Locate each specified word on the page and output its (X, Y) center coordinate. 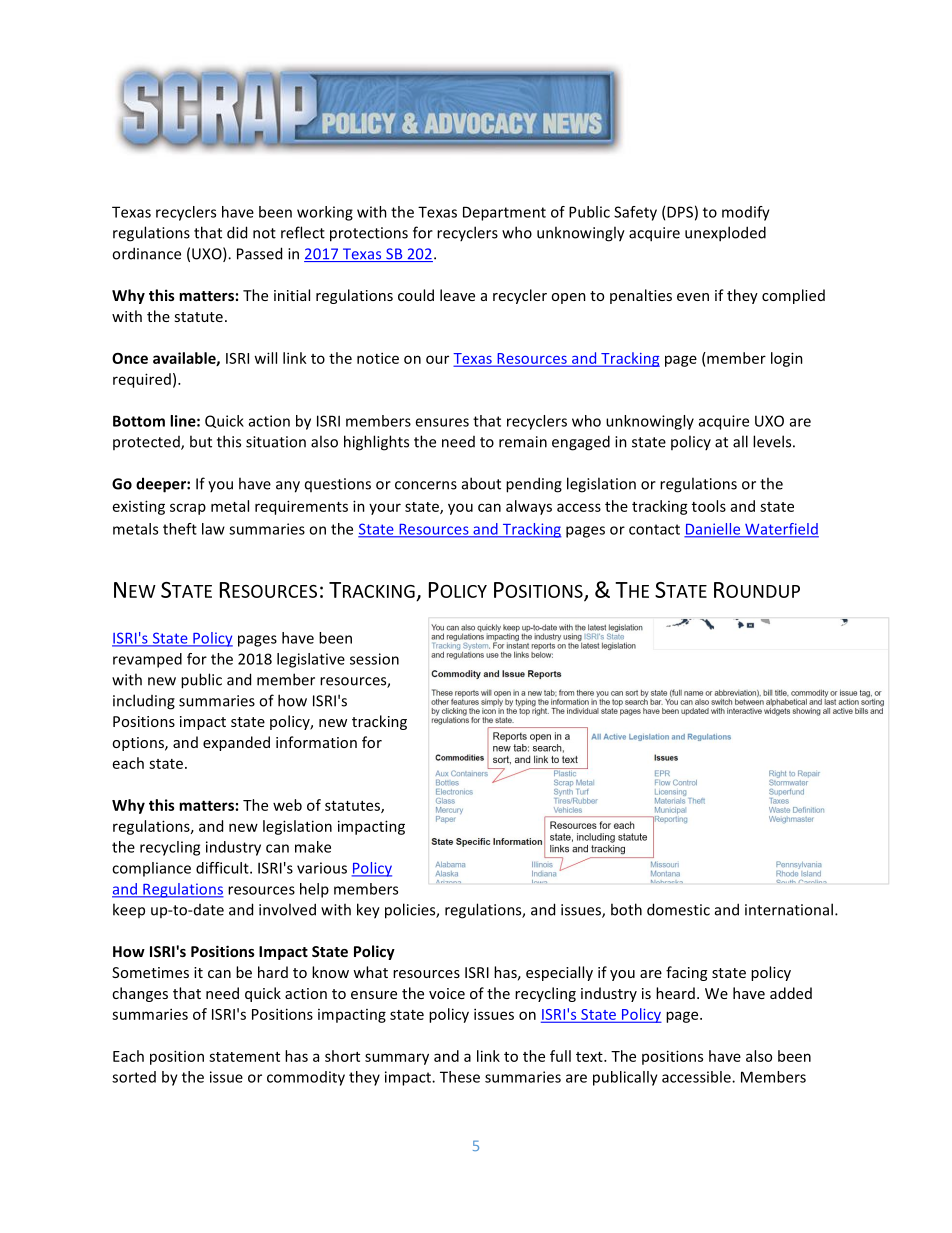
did (237, 232)
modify (746, 213)
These (460, 1077)
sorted (134, 1077)
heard (675, 993)
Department (504, 213)
